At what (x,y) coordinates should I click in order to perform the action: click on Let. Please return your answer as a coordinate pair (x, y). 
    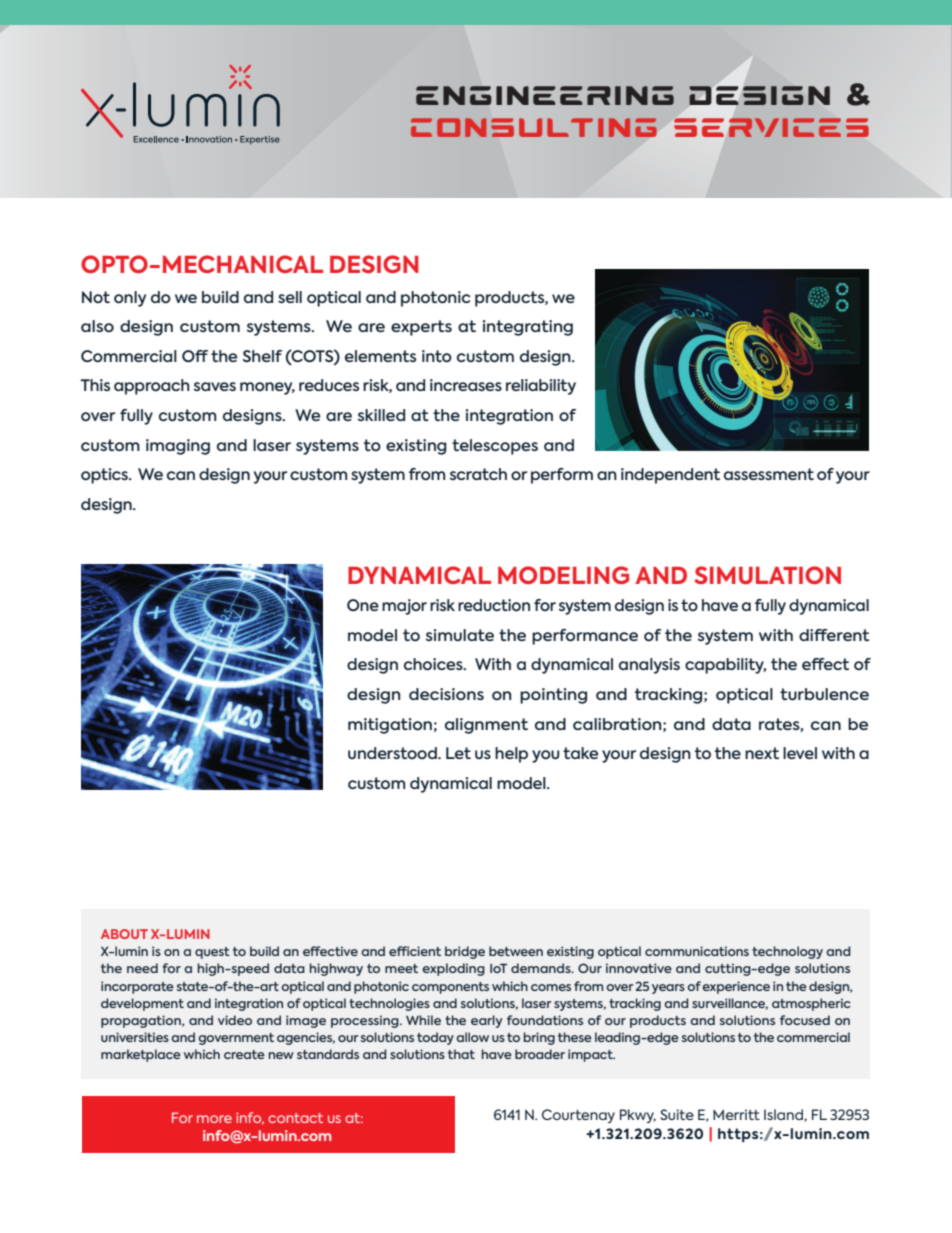
    Looking at the image, I should click on (458, 753).
